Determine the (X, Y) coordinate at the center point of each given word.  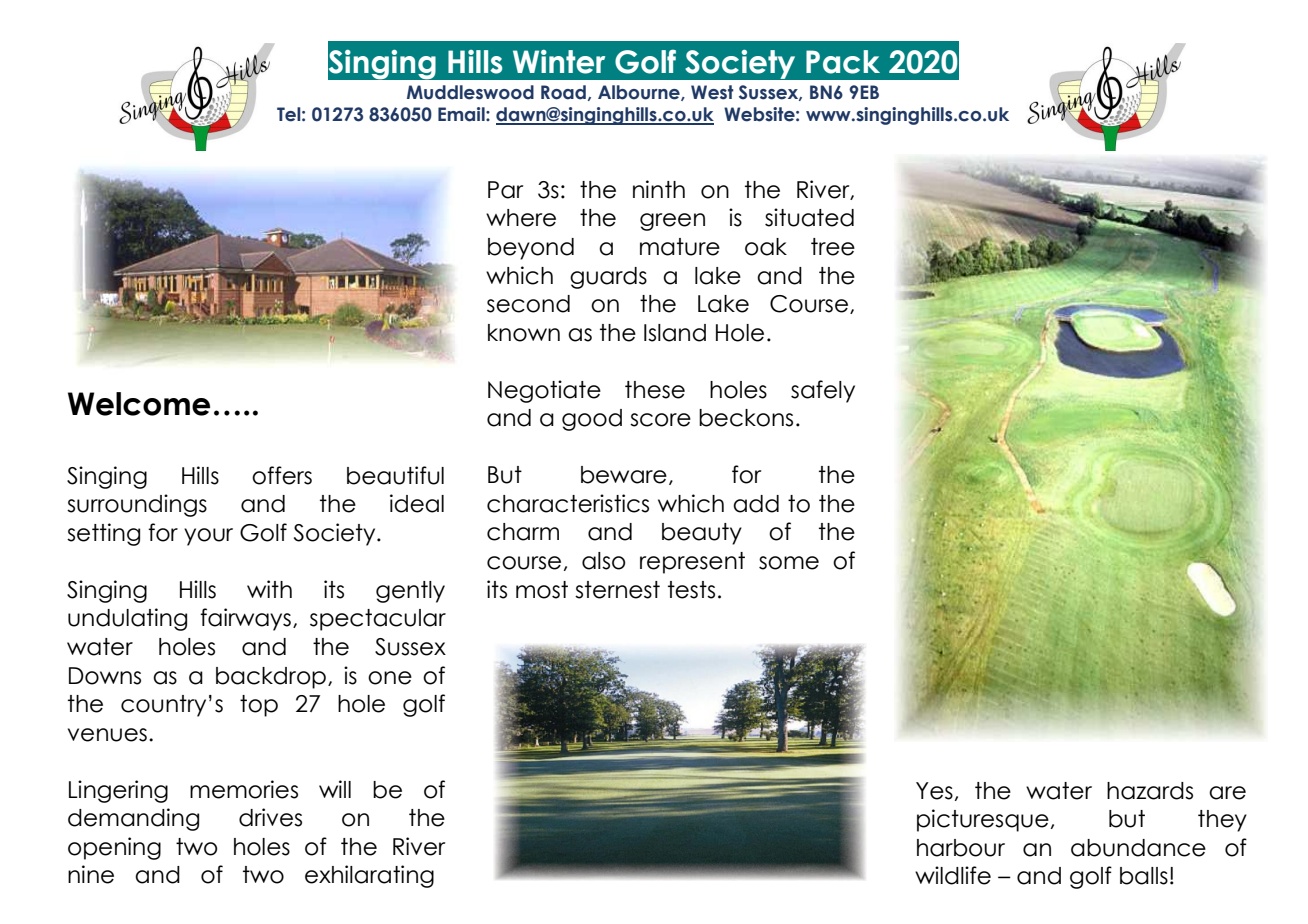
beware (624, 475)
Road (563, 92)
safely (823, 391)
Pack (843, 62)
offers (282, 475)
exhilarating (369, 876)
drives (270, 817)
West (712, 92)
